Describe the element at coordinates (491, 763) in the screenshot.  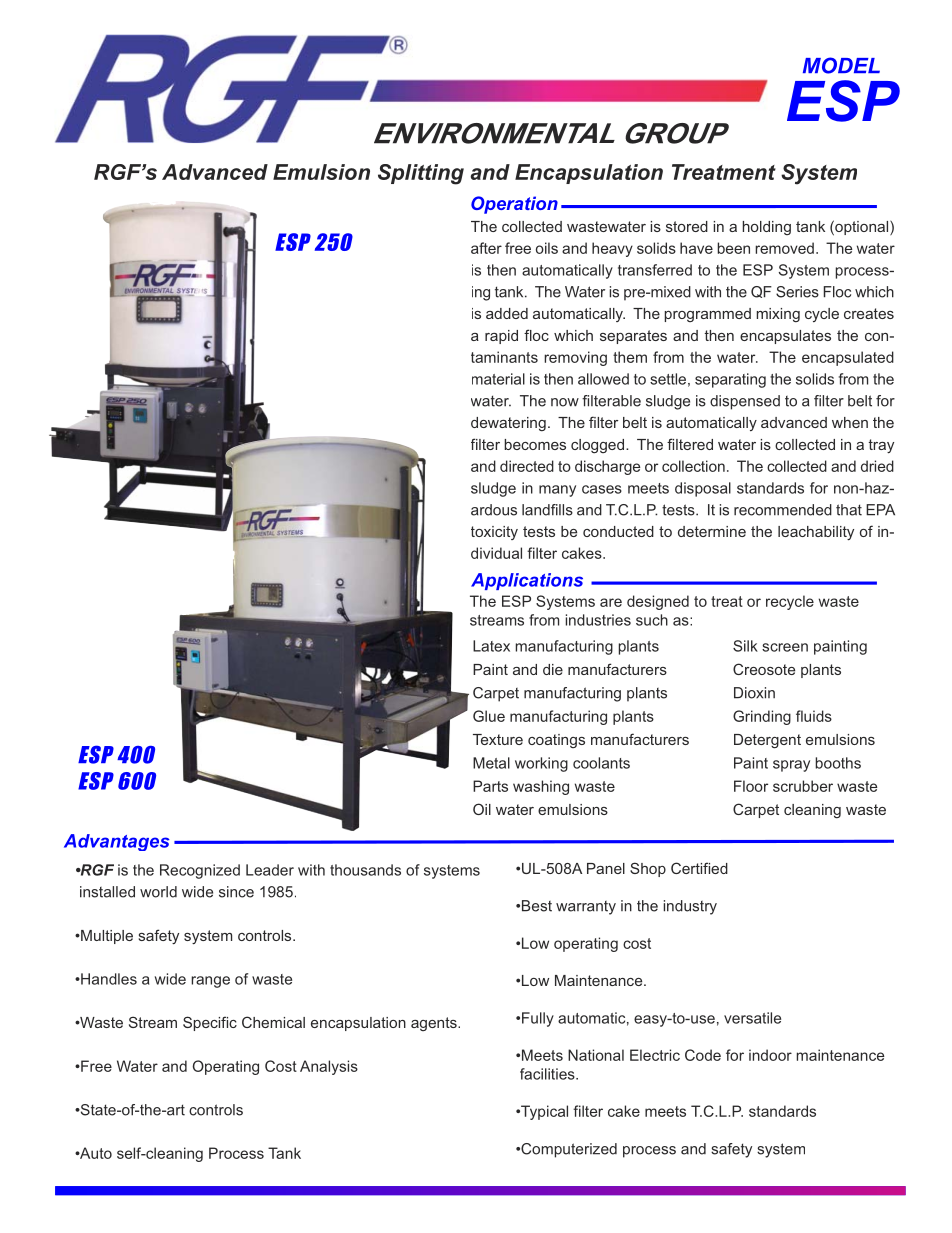
I see `Metal` at that location.
